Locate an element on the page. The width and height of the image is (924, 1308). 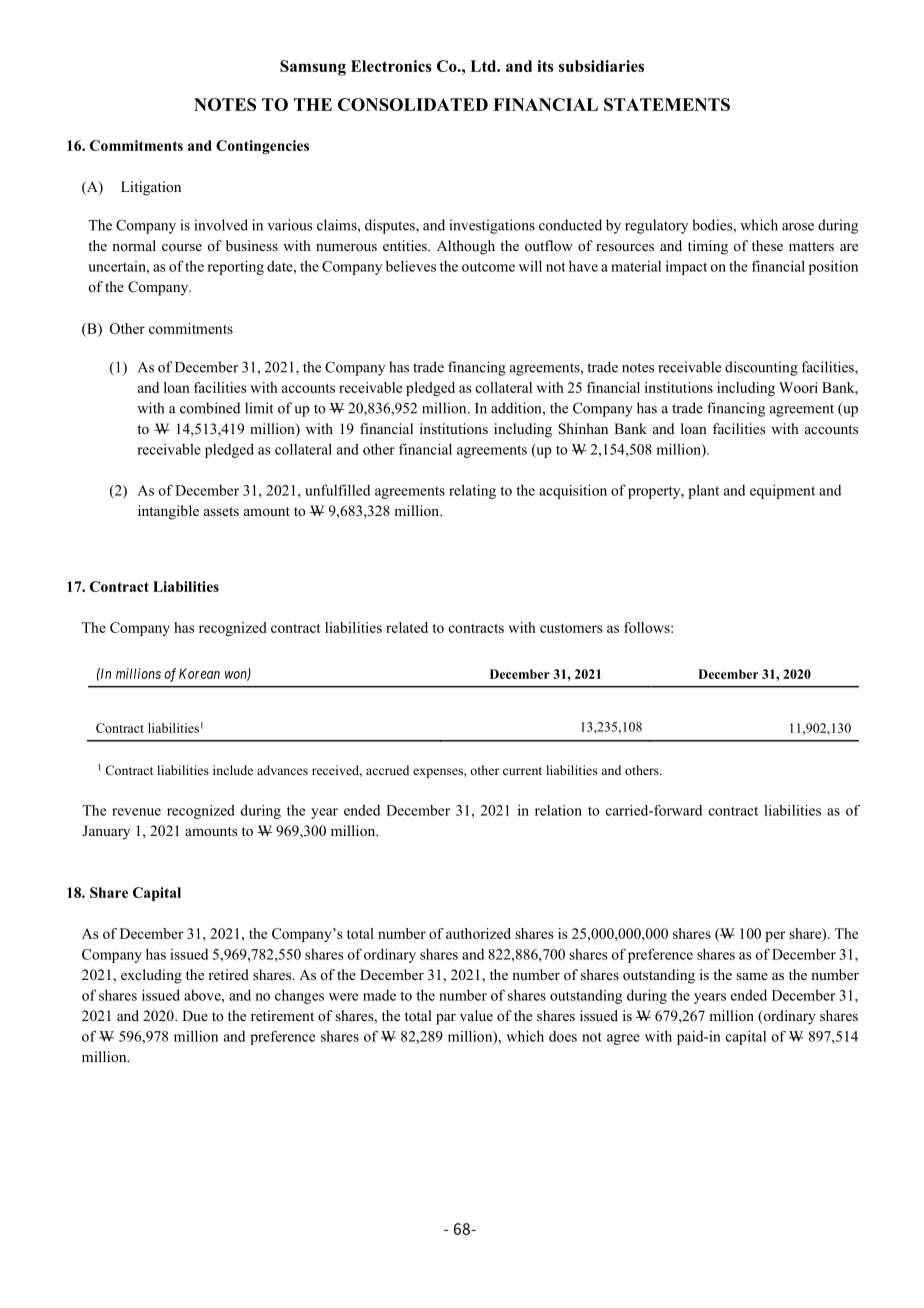
intangible is located at coordinates (168, 512).
